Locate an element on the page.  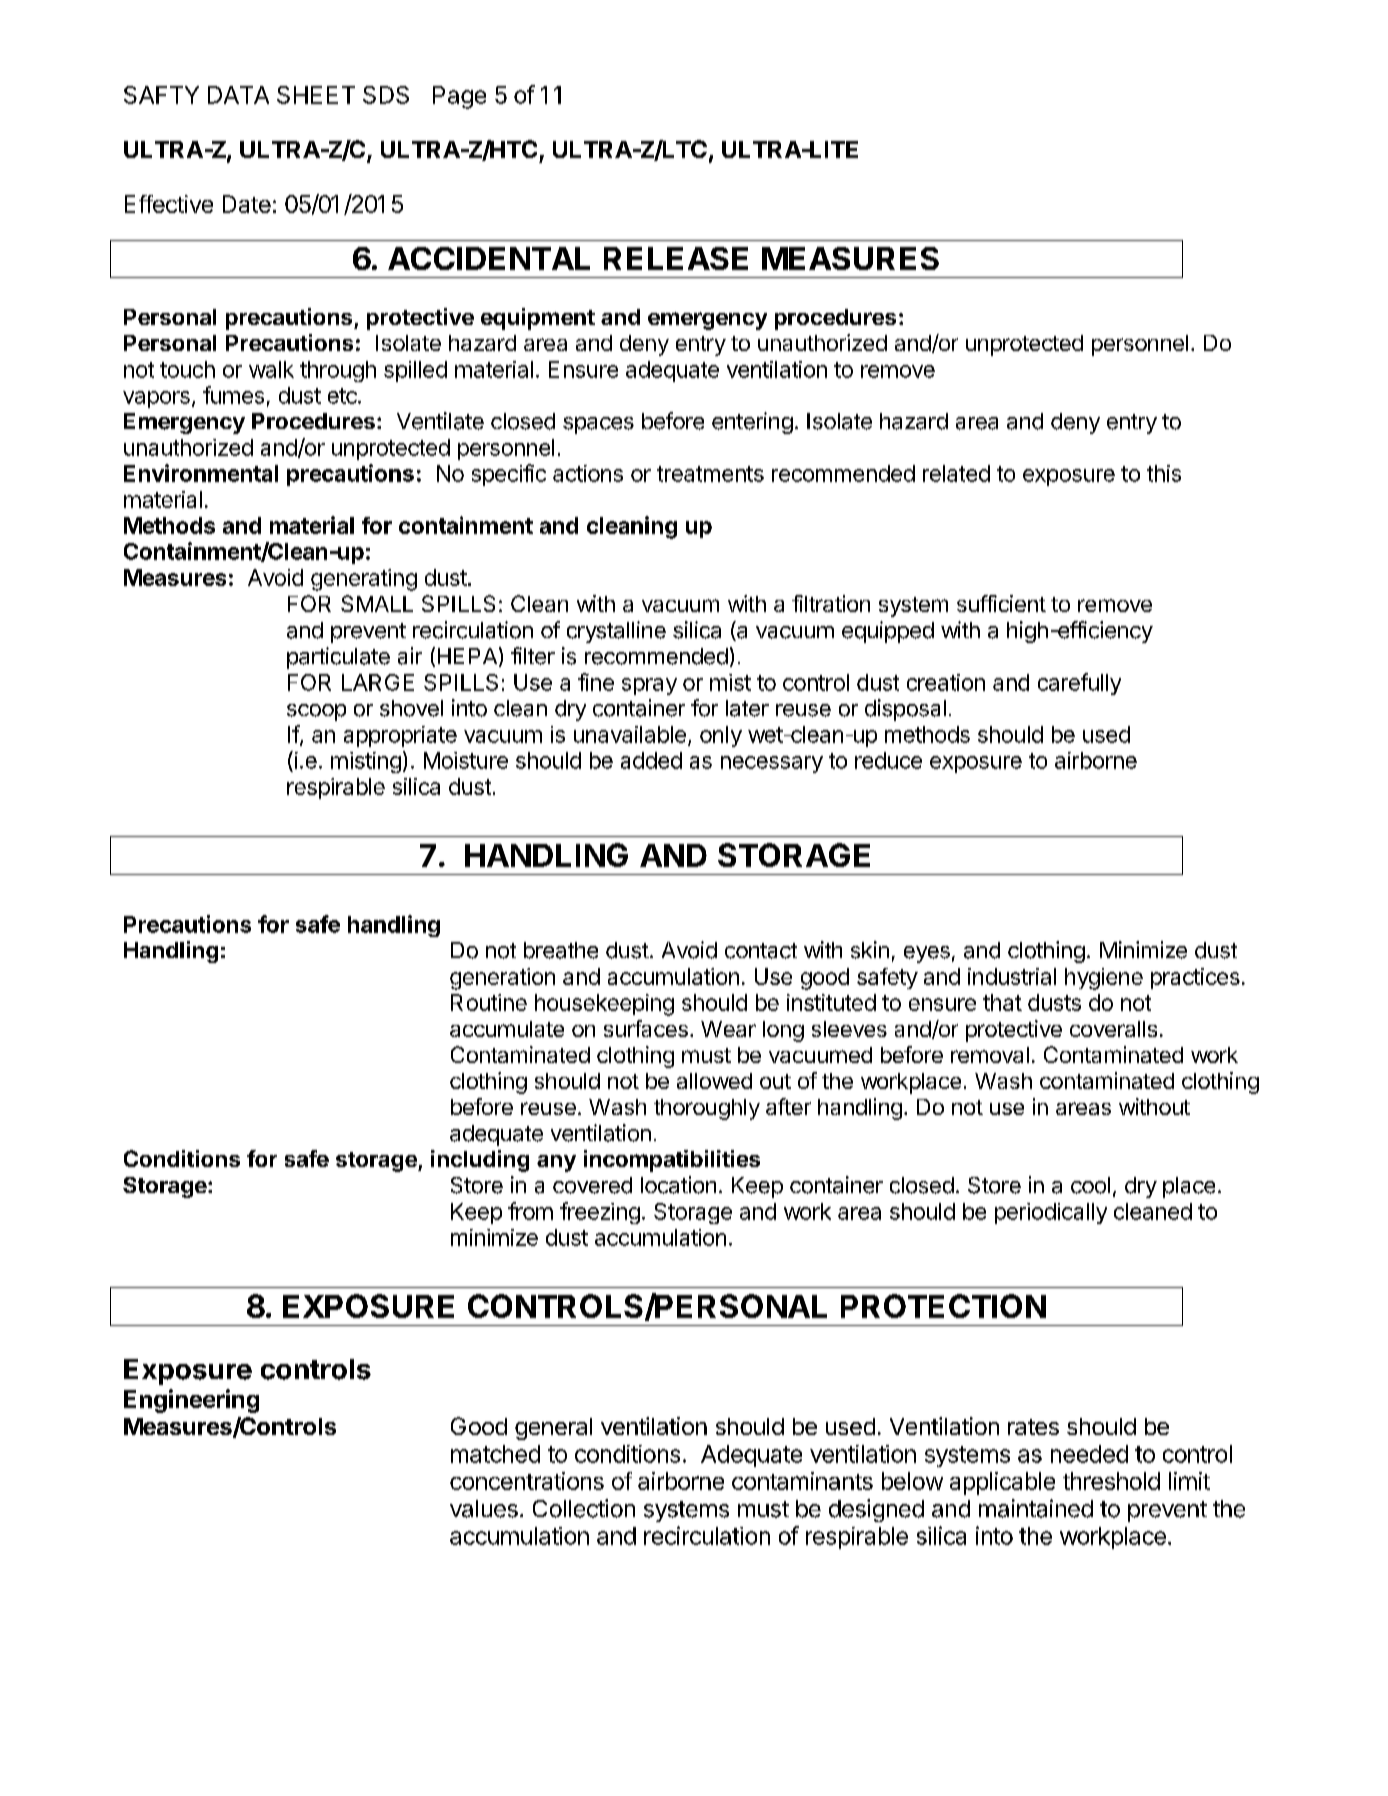
sufficient is located at coordinates (1001, 603).
